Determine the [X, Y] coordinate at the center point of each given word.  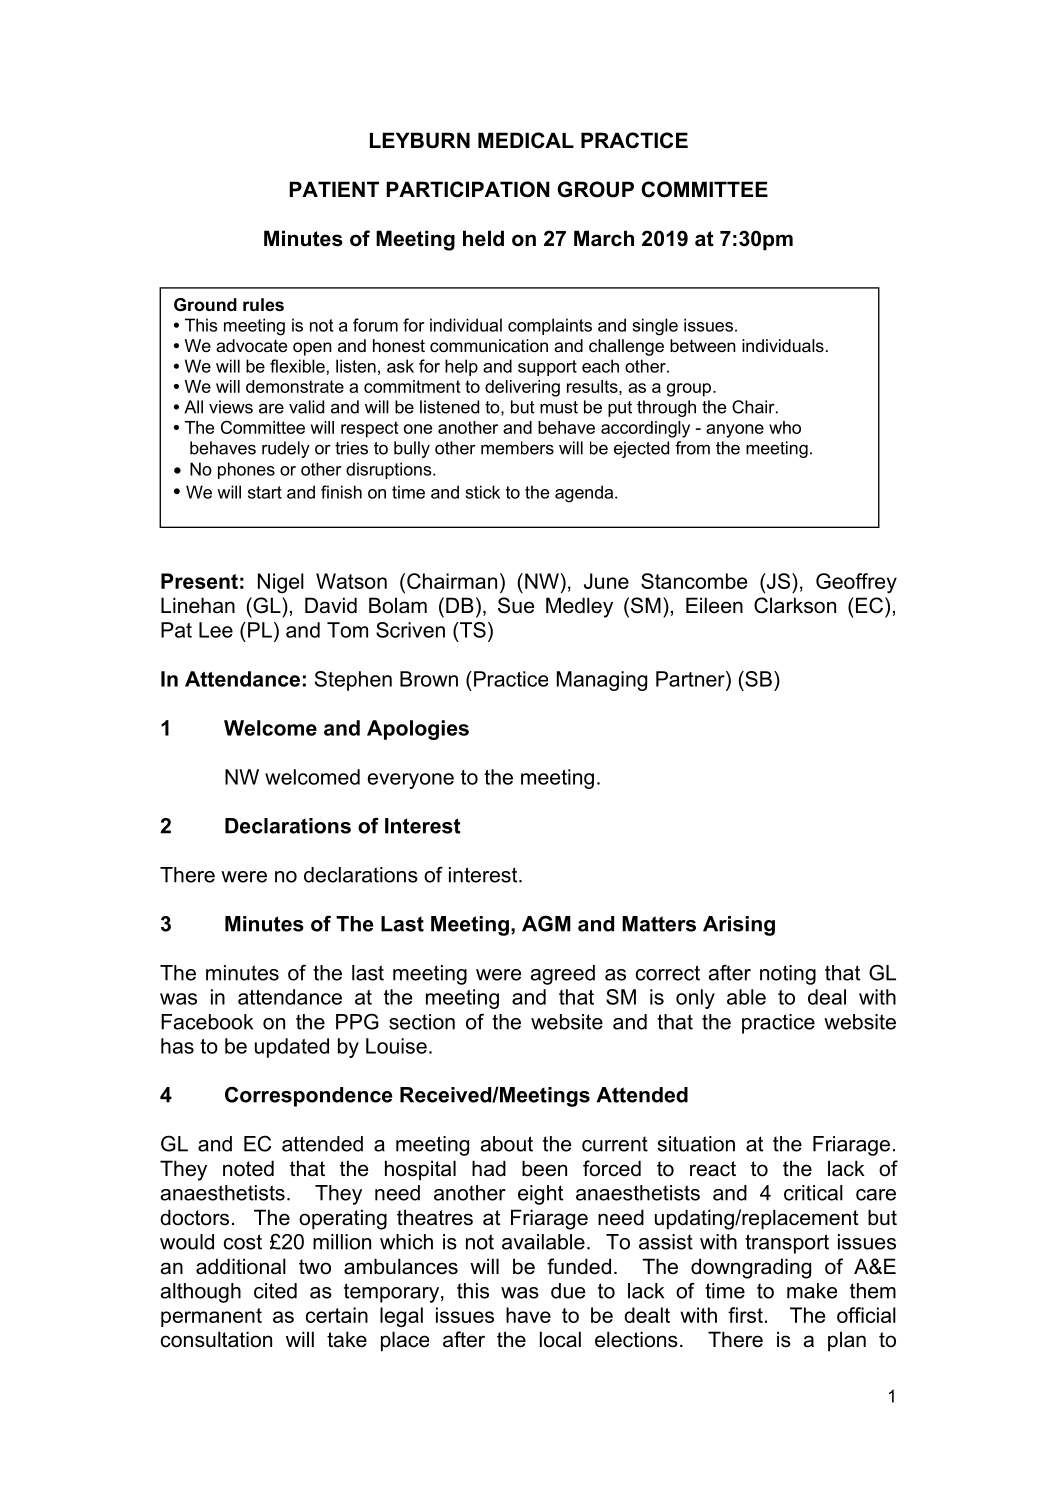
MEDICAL [526, 140]
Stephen [353, 681]
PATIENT [334, 189]
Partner [691, 679]
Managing [602, 681]
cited [275, 1291]
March [604, 238]
